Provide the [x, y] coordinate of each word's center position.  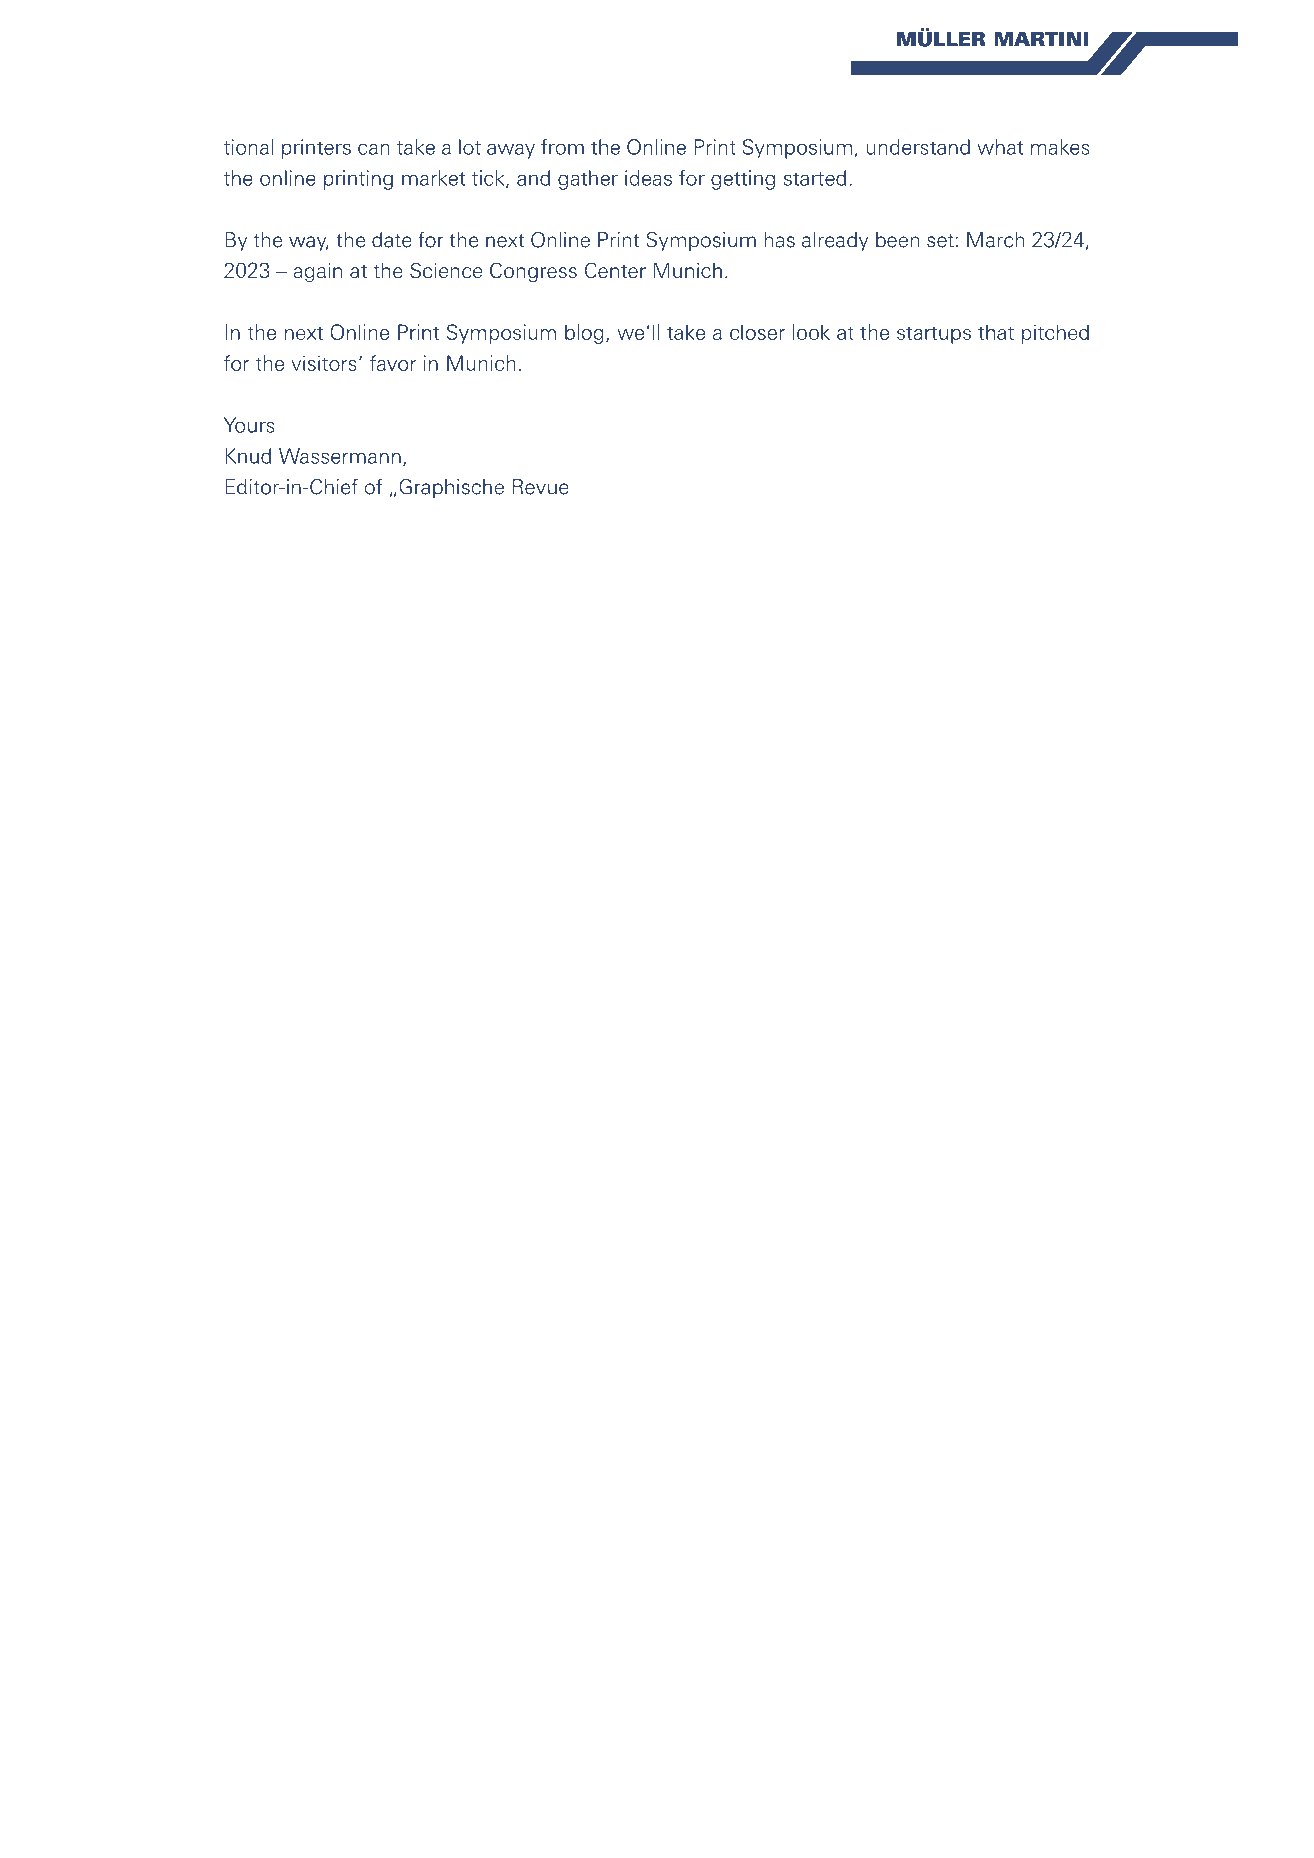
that [996, 332]
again [317, 272]
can [374, 149]
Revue [541, 487]
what [1000, 147]
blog [584, 334]
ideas [648, 178]
